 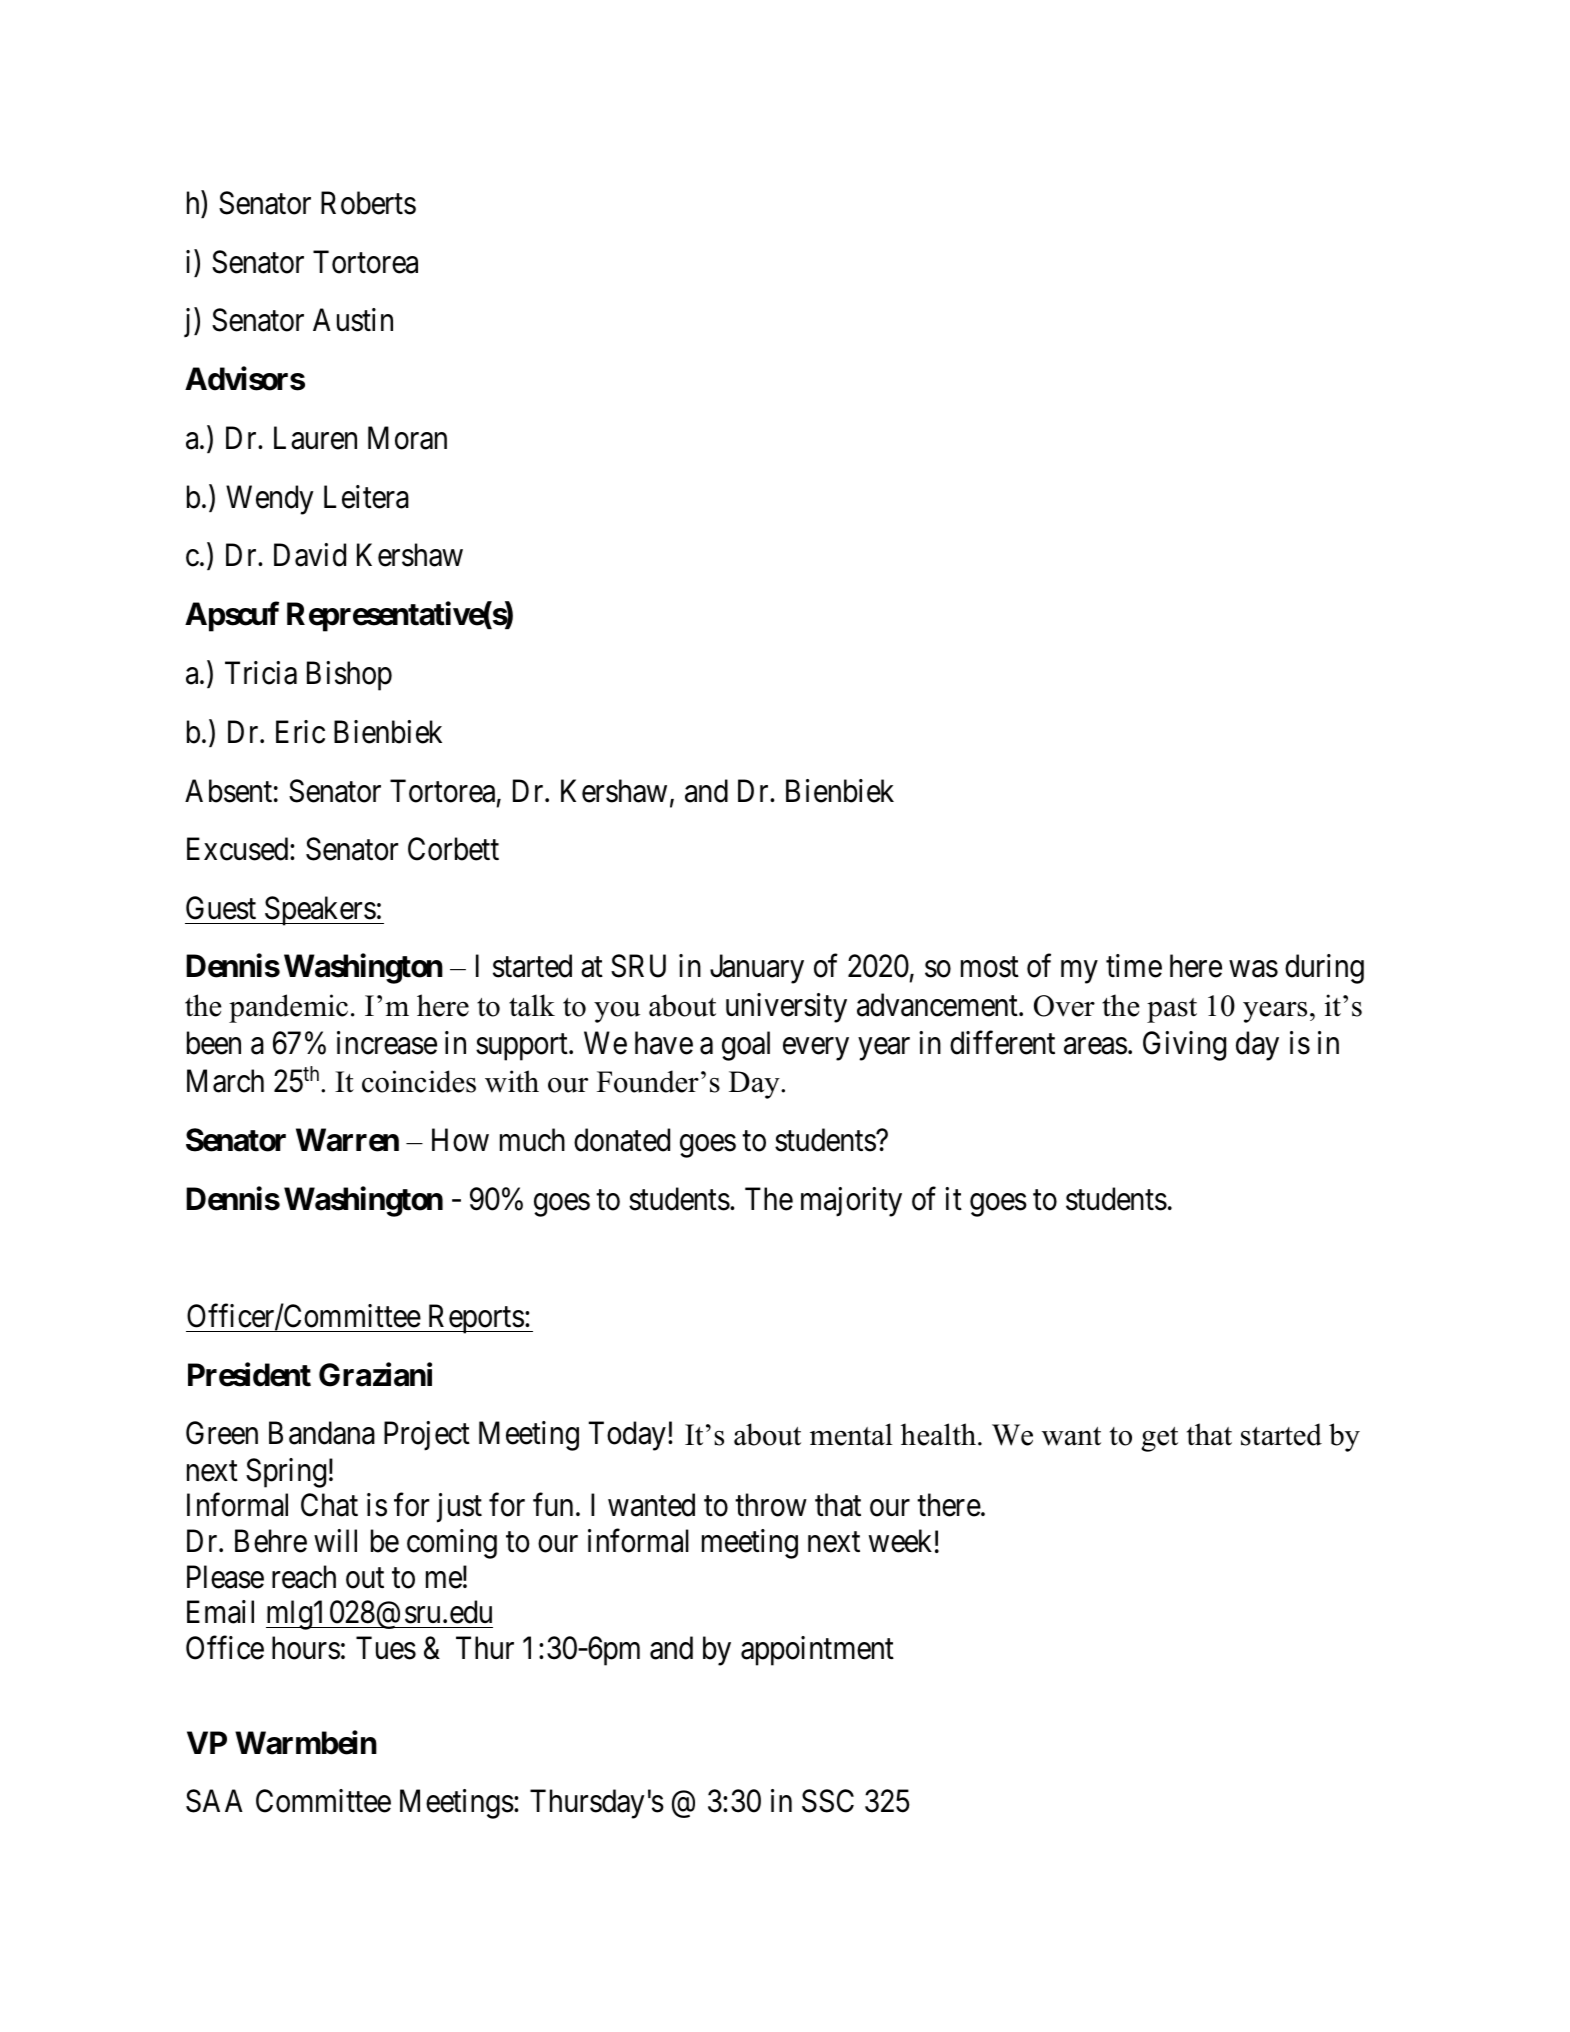 I want to click on Moran, so click(x=407, y=438).
